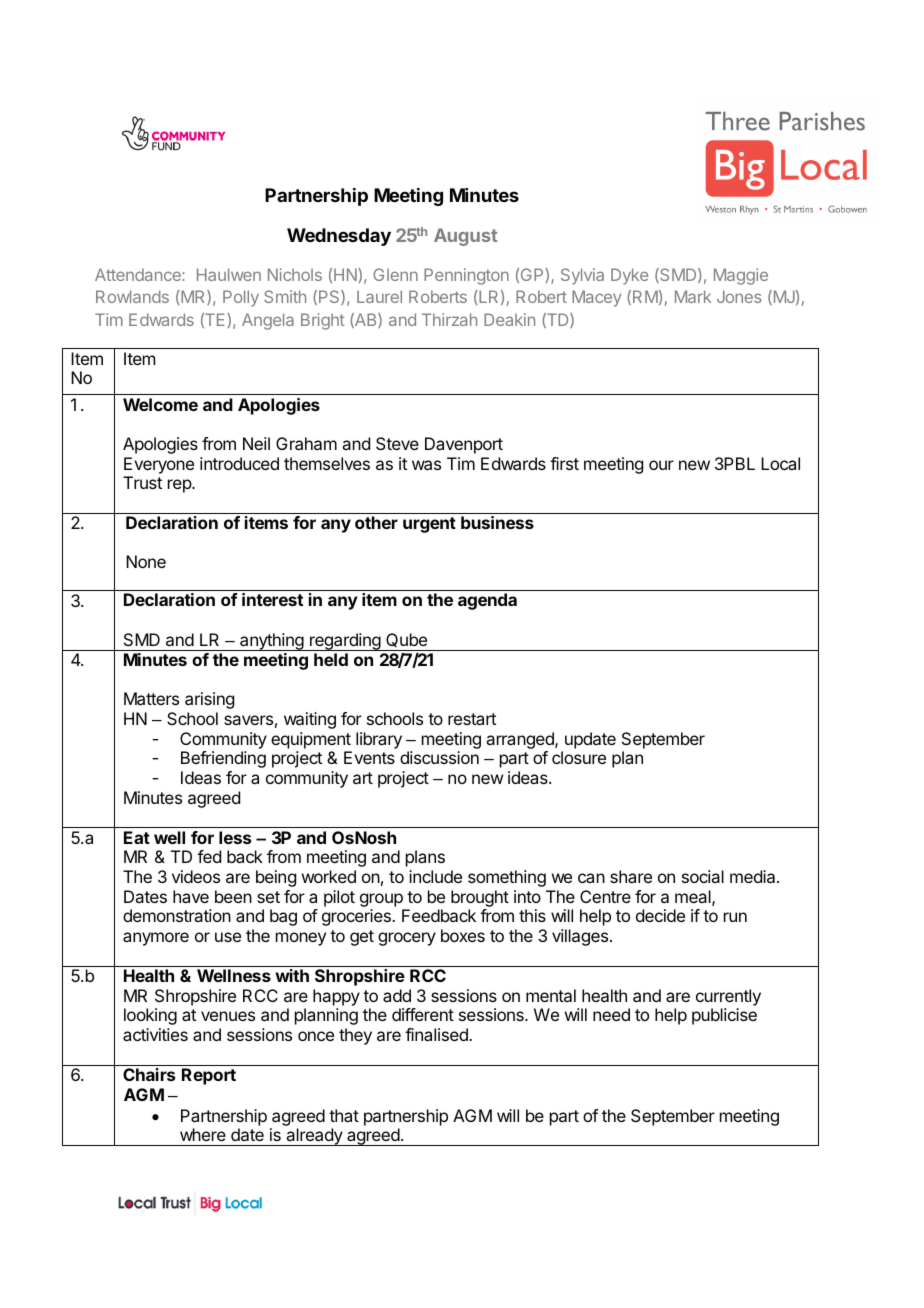 The width and height of the page is (924, 1308). I want to click on restart, so click(472, 719).
